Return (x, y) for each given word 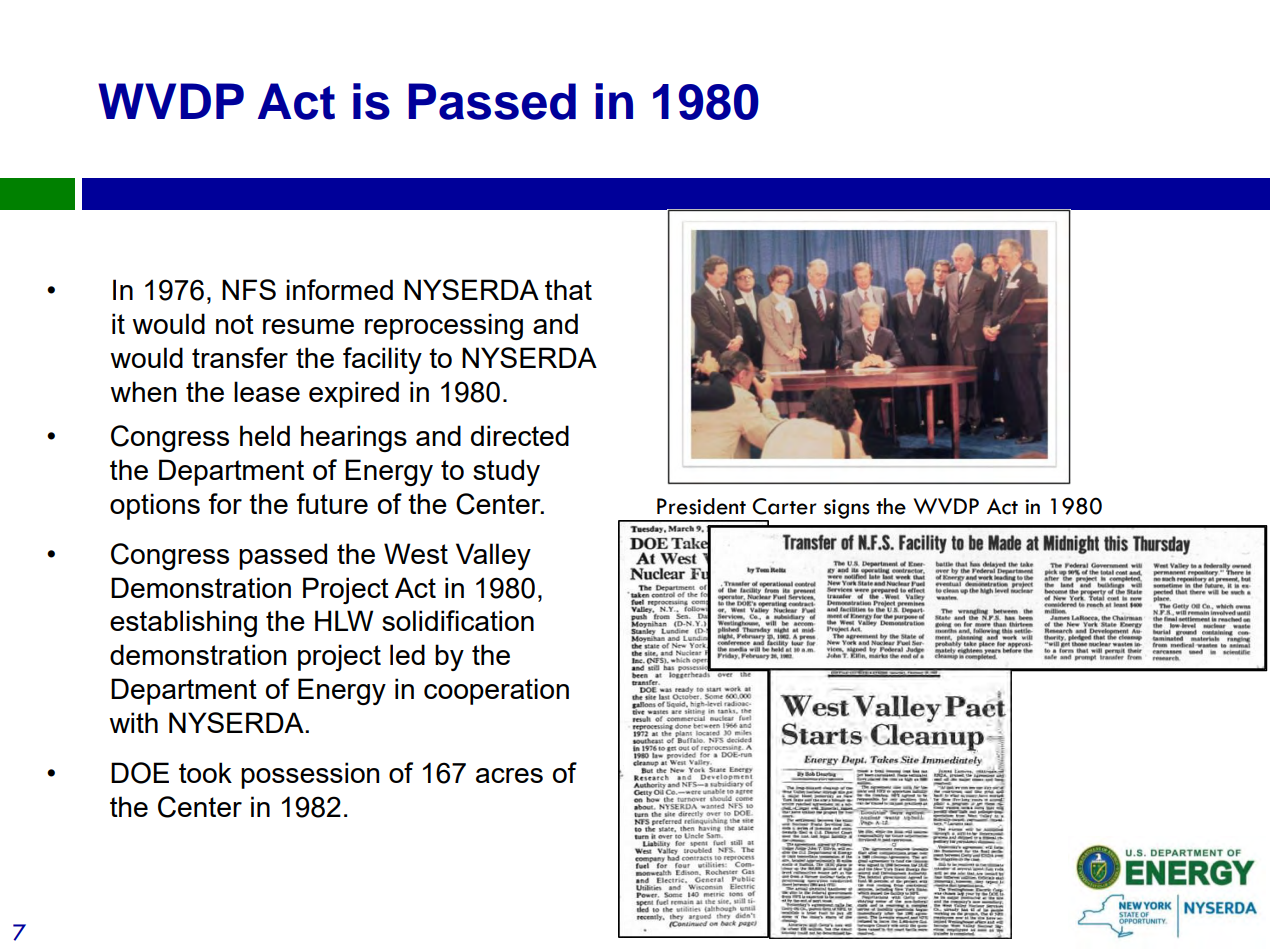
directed (520, 435)
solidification (458, 620)
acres (509, 775)
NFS (249, 289)
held (265, 435)
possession (310, 775)
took (205, 772)
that (568, 289)
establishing (183, 623)
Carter (784, 506)
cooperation (496, 691)
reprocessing (444, 326)
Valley (493, 556)
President (701, 506)
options (155, 506)
